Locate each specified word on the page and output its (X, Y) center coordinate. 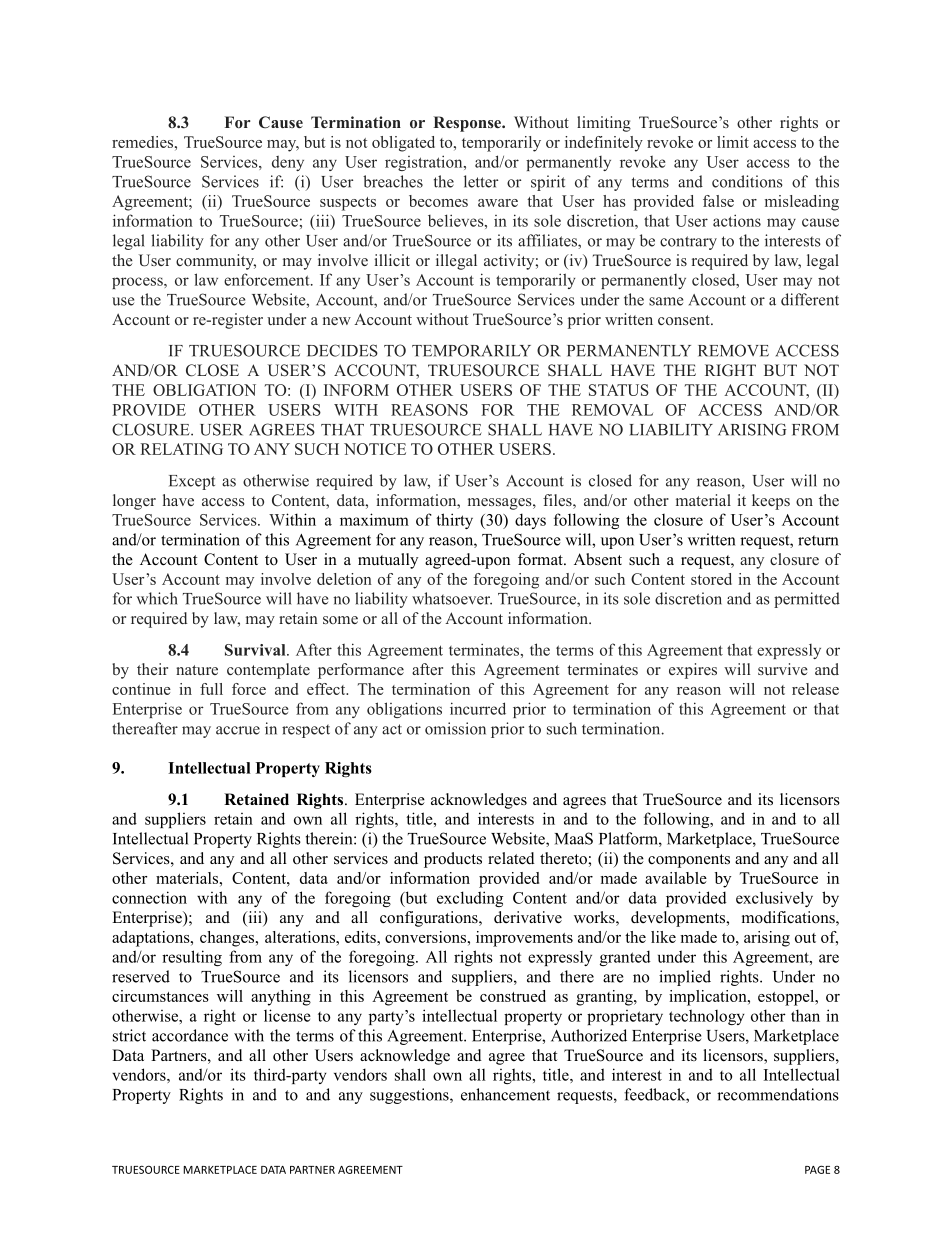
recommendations (778, 1094)
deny (288, 163)
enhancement (505, 1094)
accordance (190, 1035)
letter (481, 181)
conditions (747, 181)
